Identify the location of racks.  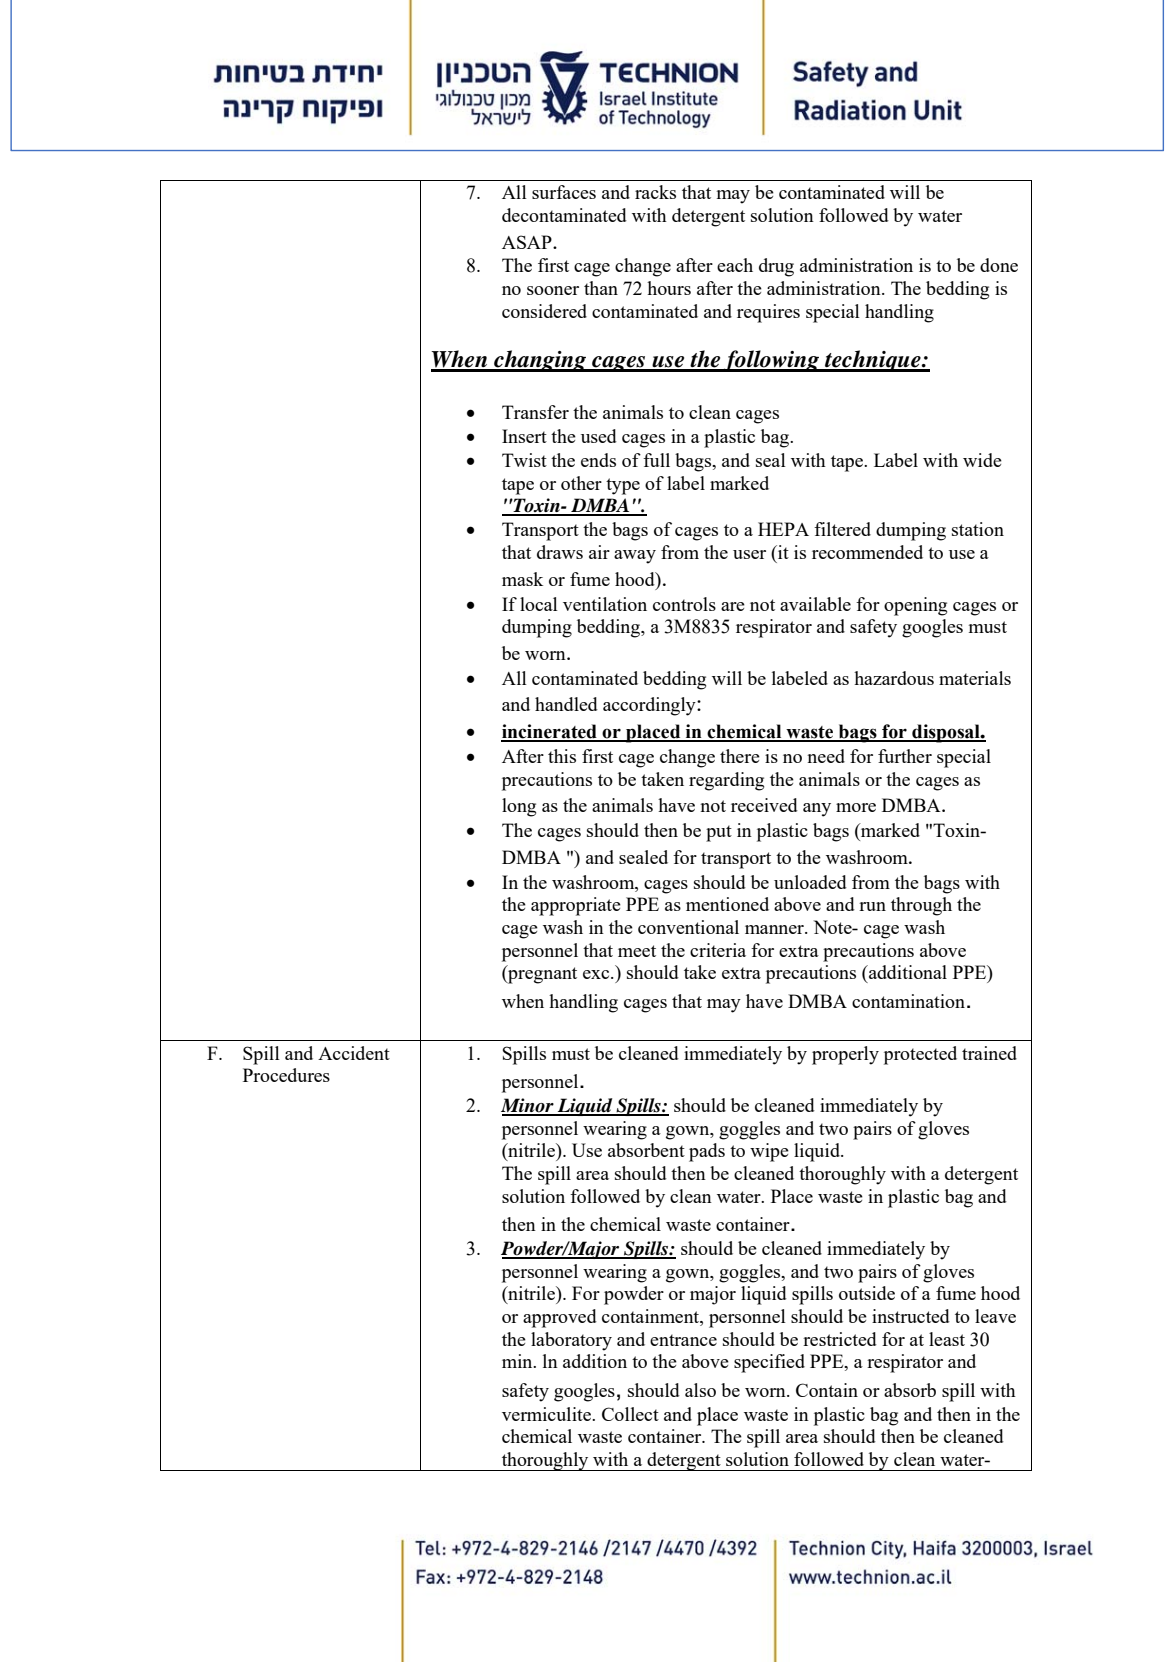
(655, 192).
